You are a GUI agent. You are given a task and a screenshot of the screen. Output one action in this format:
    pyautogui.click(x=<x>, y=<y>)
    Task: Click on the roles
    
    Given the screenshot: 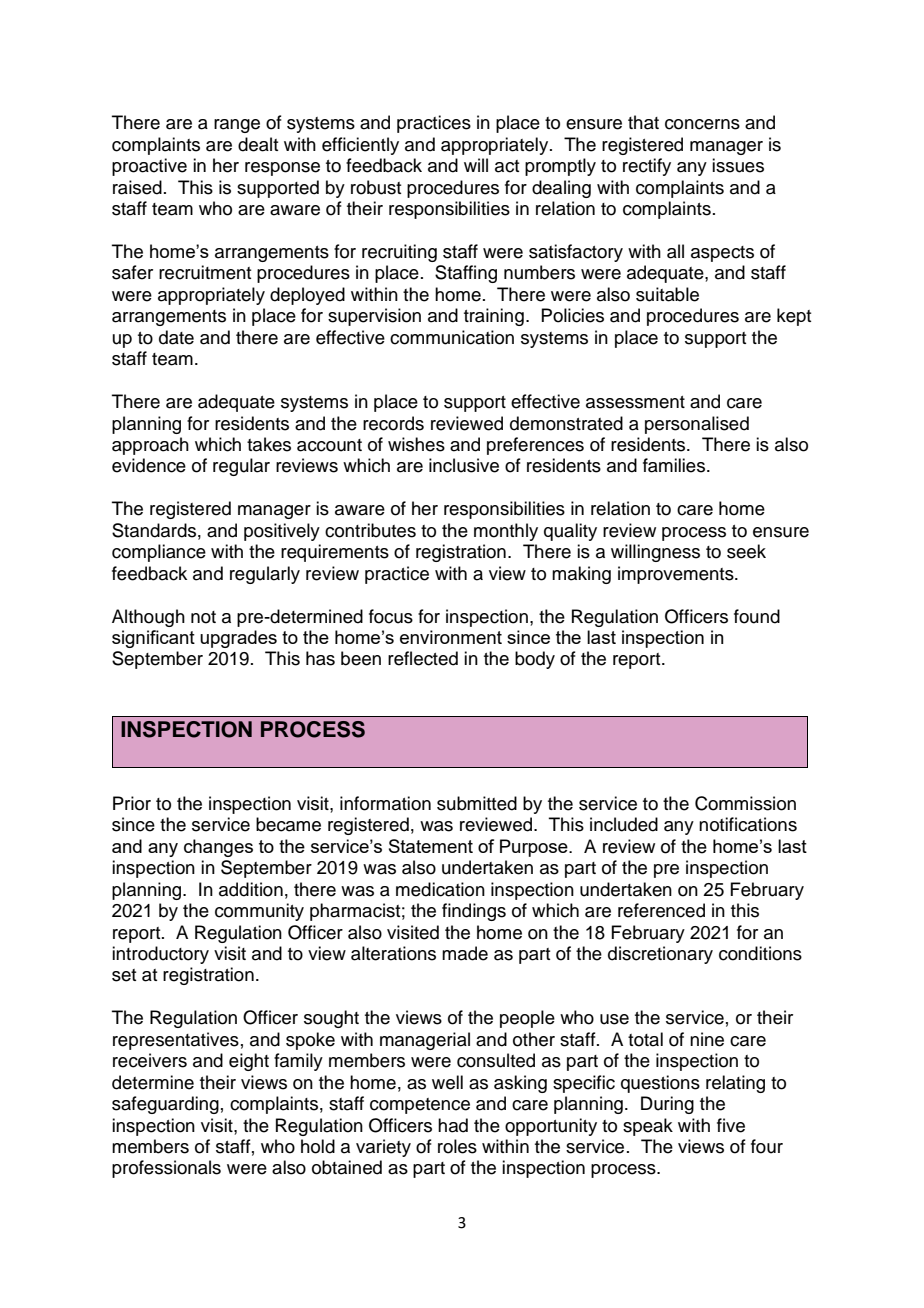 What is the action you would take?
    pyautogui.click(x=457, y=1146)
